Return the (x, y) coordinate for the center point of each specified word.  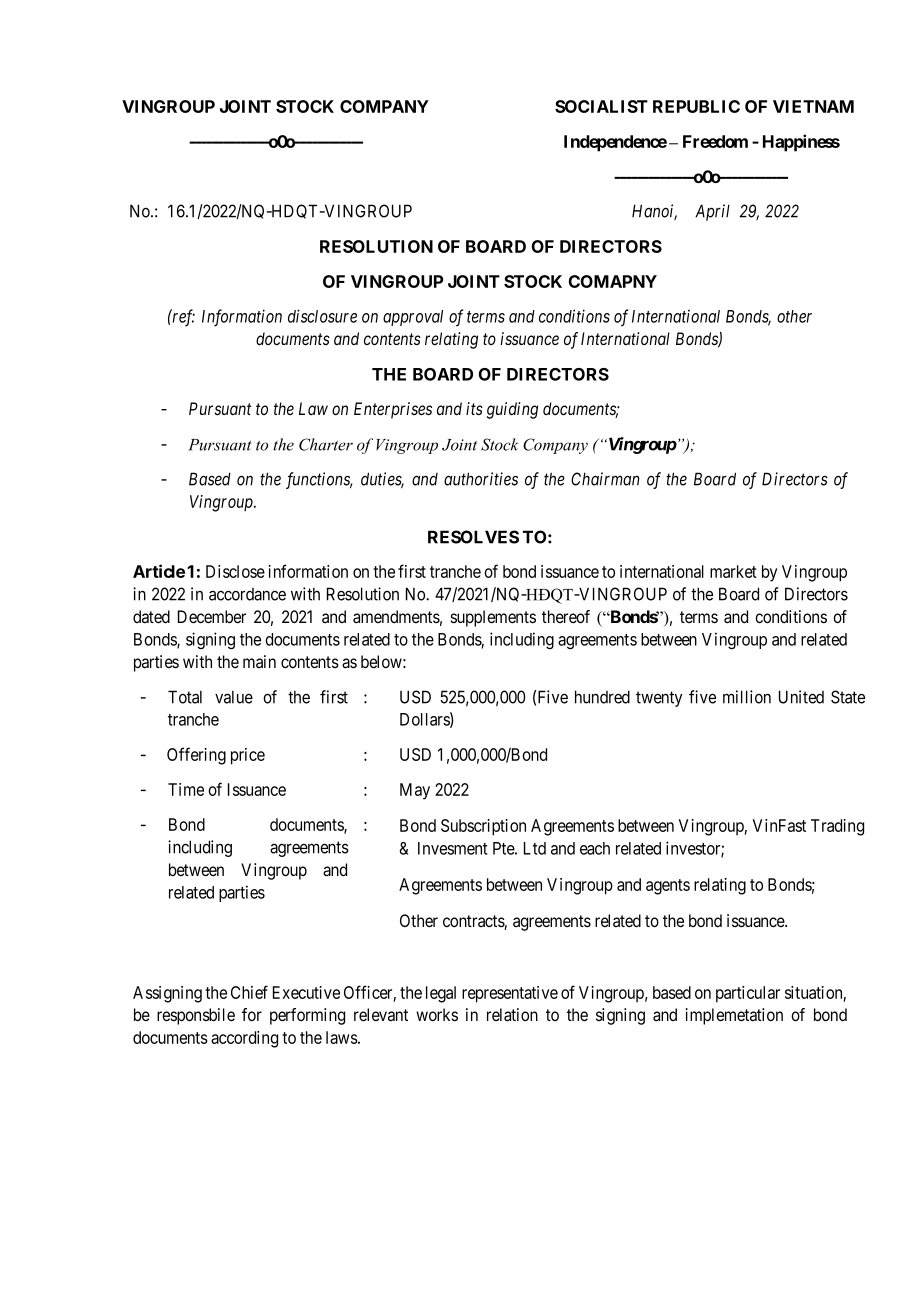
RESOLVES (473, 537)
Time (186, 789)
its (474, 408)
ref (183, 318)
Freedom (715, 141)
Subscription (483, 827)
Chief (249, 992)
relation (512, 1015)
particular (748, 994)
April (712, 212)
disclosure (322, 316)
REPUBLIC (696, 106)
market (733, 571)
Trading (837, 827)
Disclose (235, 571)
